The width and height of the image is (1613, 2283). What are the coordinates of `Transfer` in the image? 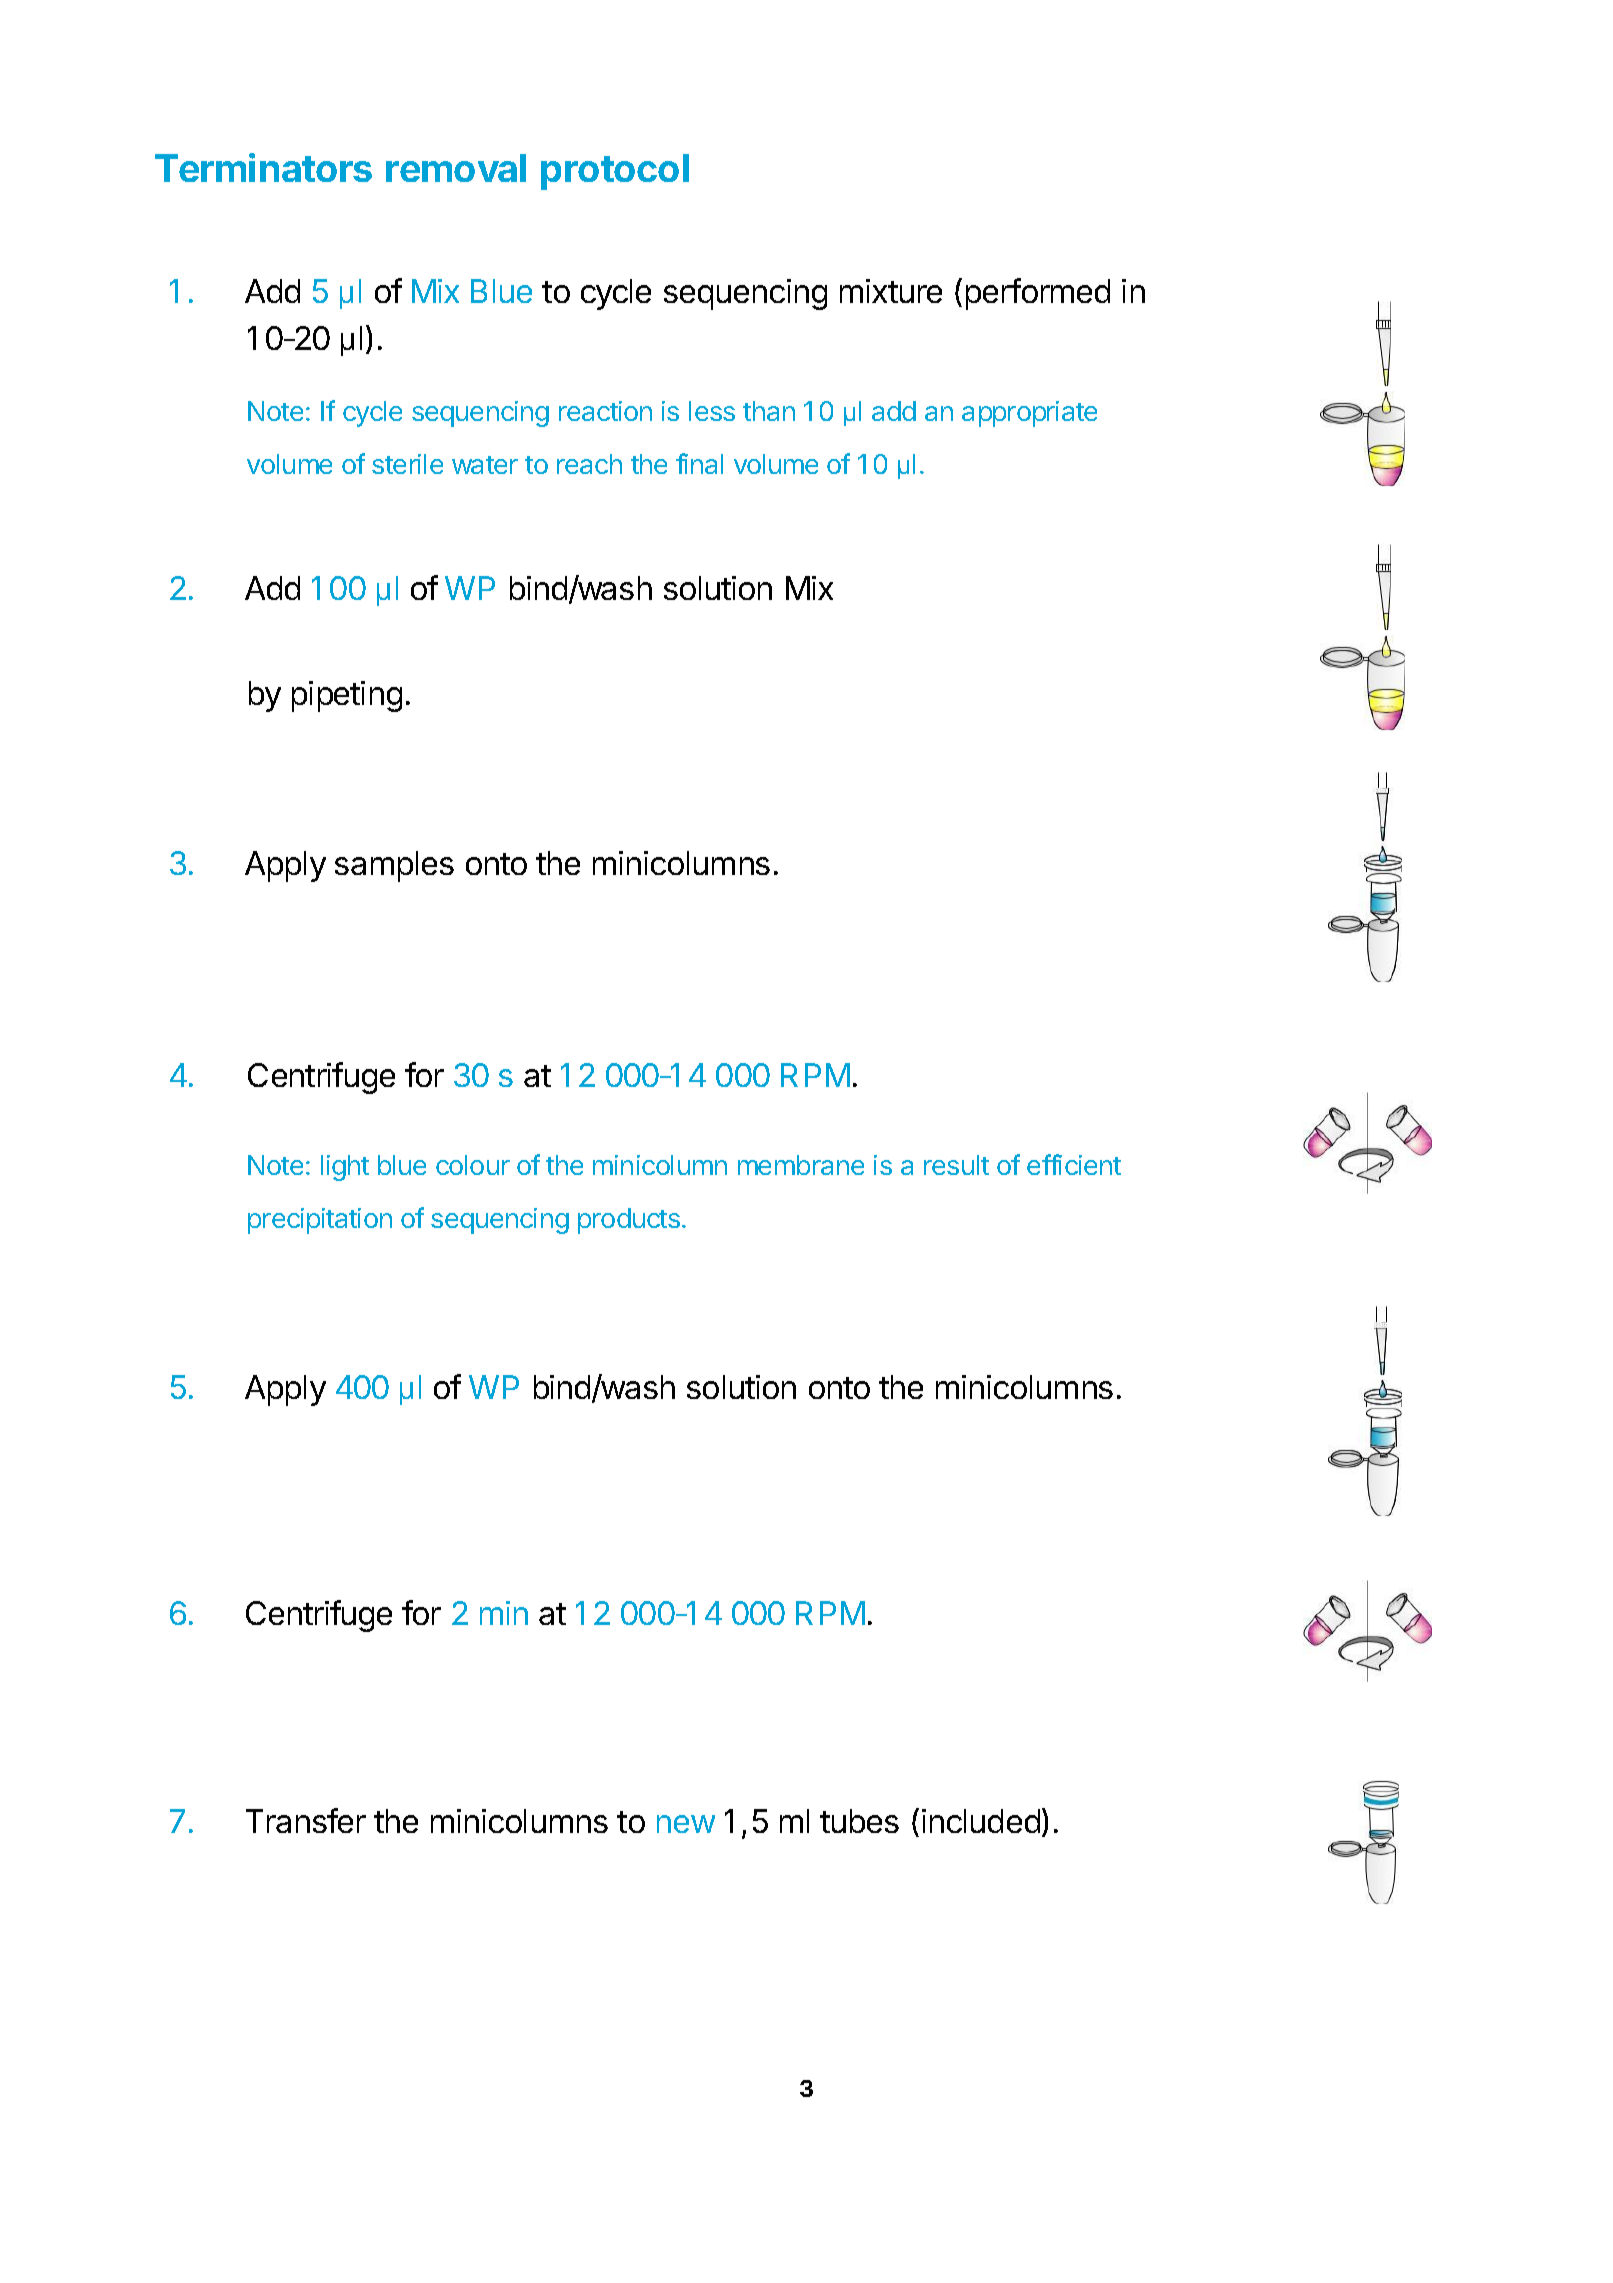 It's located at (306, 1820).
